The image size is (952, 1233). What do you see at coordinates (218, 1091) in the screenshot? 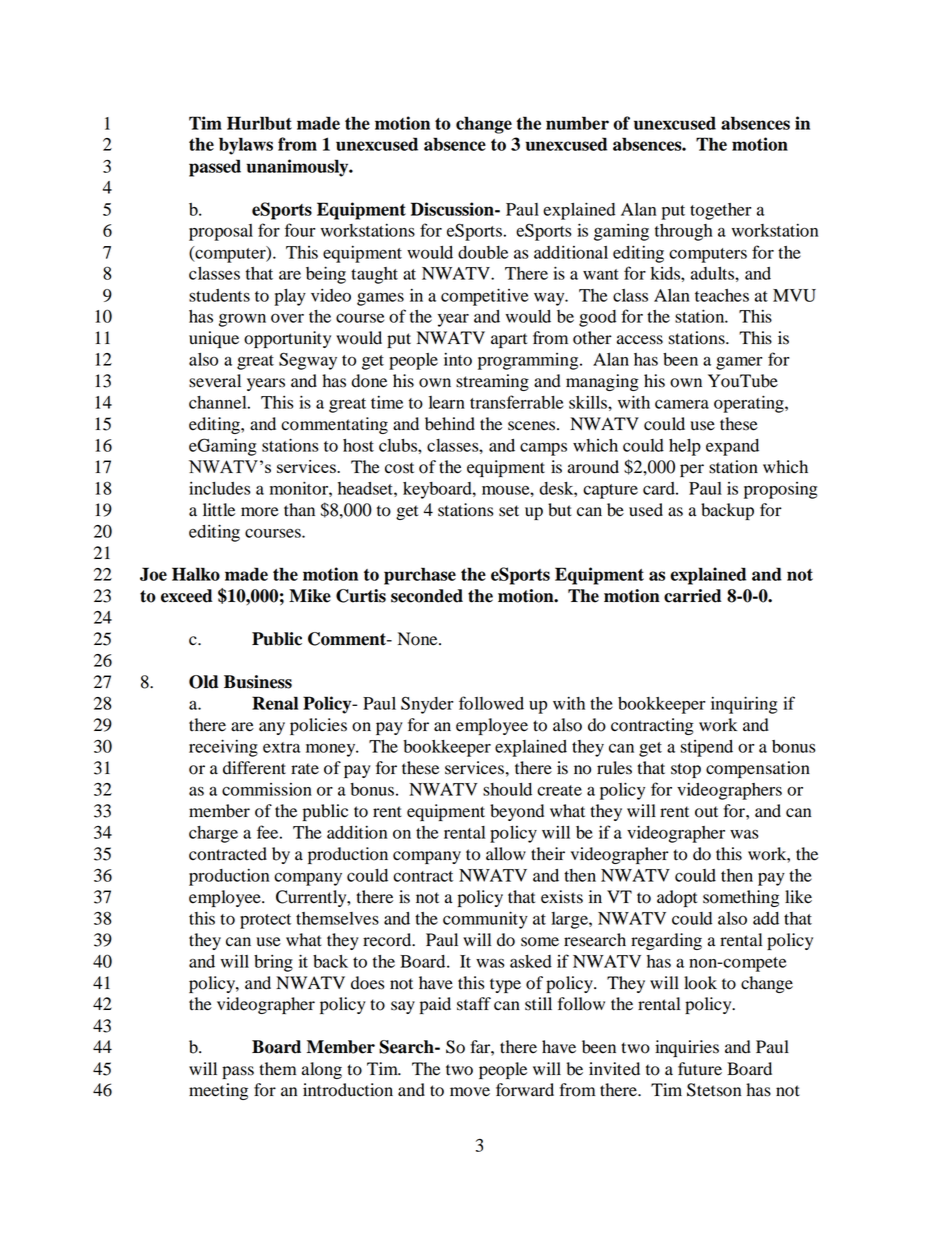
I see `meeting` at bounding box center [218, 1091].
